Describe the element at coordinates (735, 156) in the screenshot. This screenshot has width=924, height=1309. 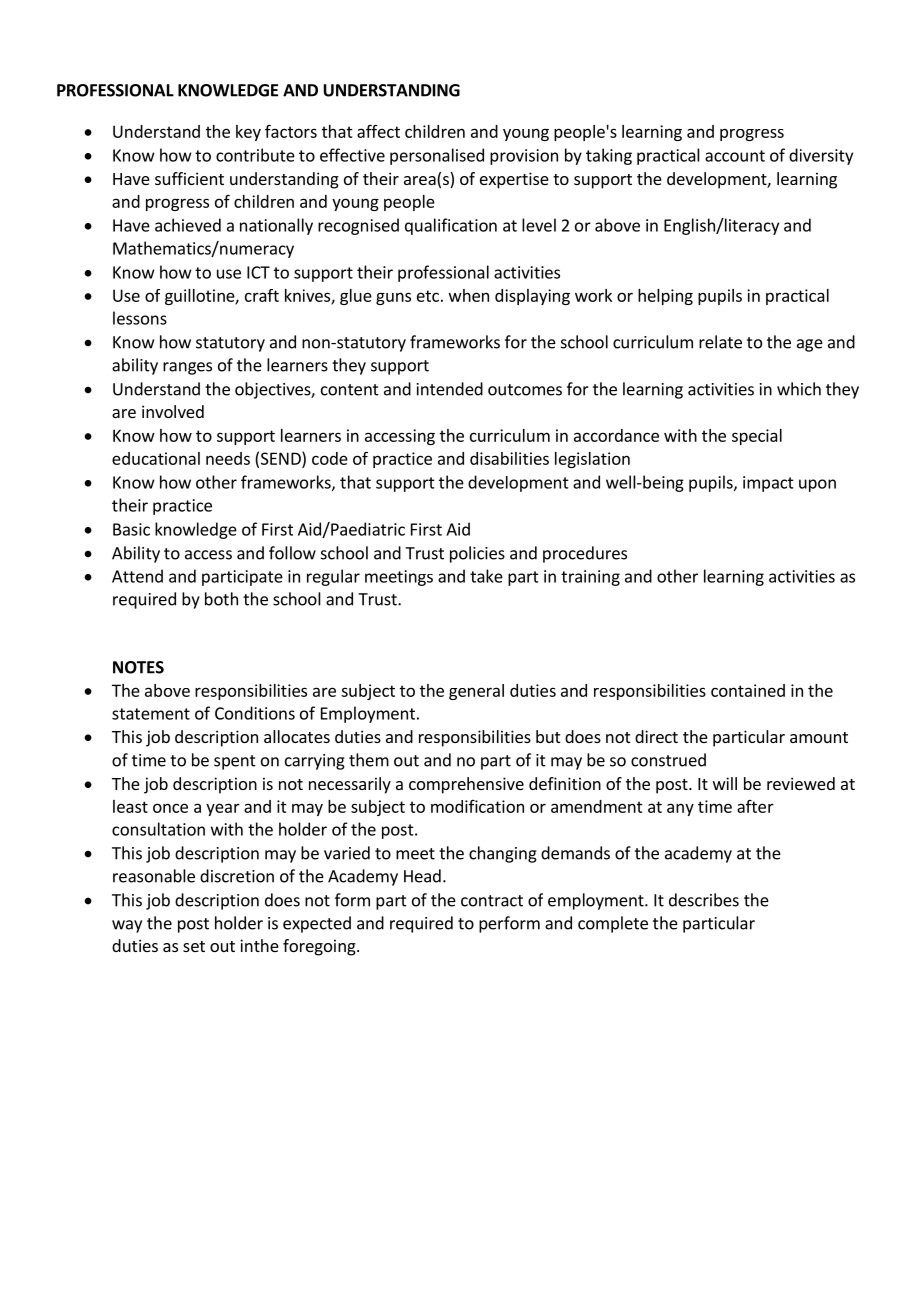
I see `account` at that location.
